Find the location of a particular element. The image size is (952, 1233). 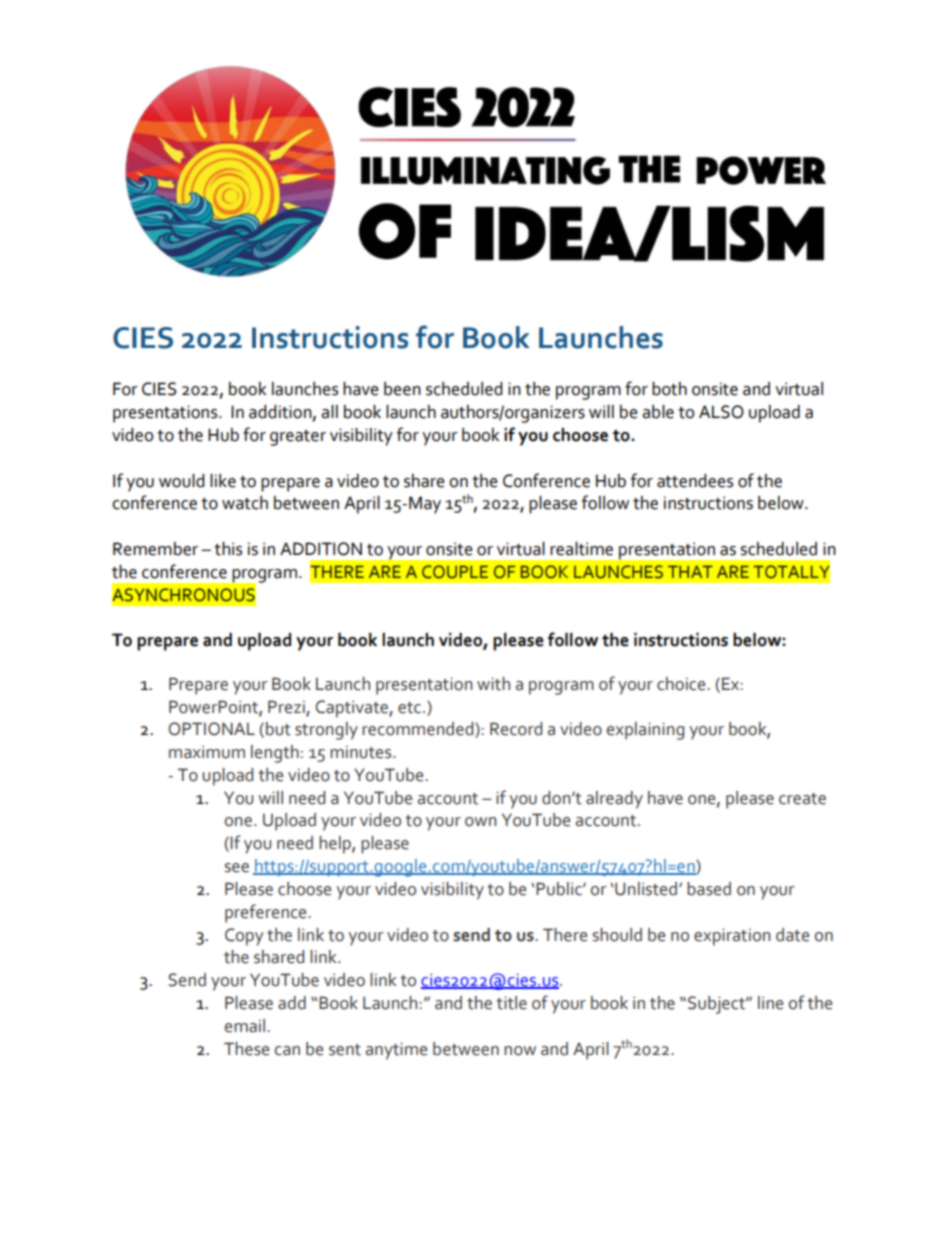

ALSO is located at coordinates (721, 412).
